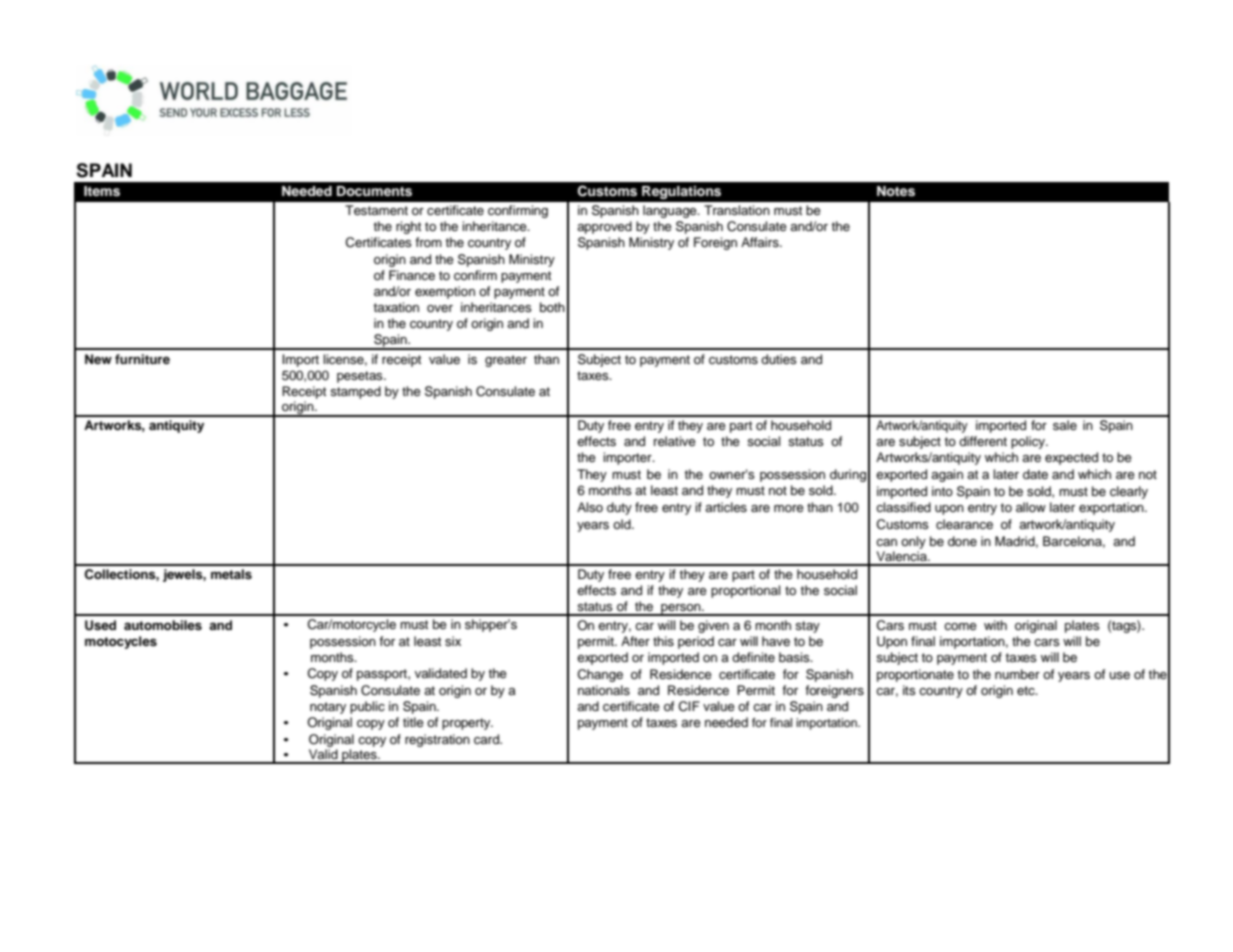 Image resolution: width=1233 pixels, height=952 pixels. I want to click on Also, so click(590, 507).
